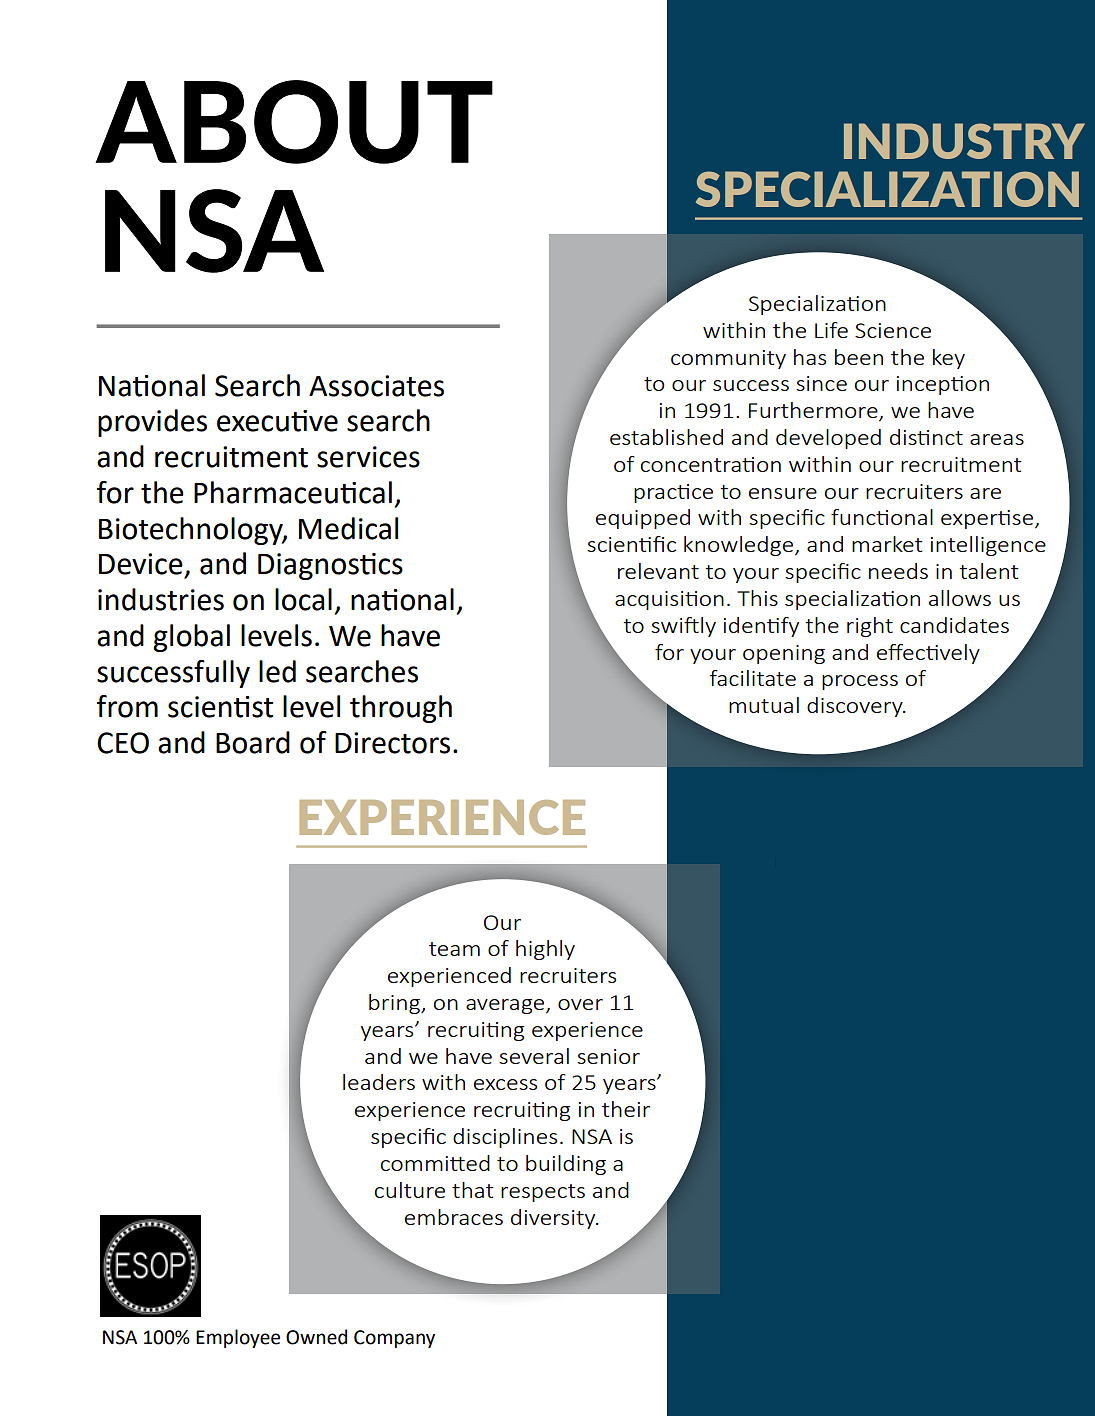 The width and height of the screenshot is (1095, 1416). What do you see at coordinates (395, 1004) in the screenshot?
I see `bring` at bounding box center [395, 1004].
